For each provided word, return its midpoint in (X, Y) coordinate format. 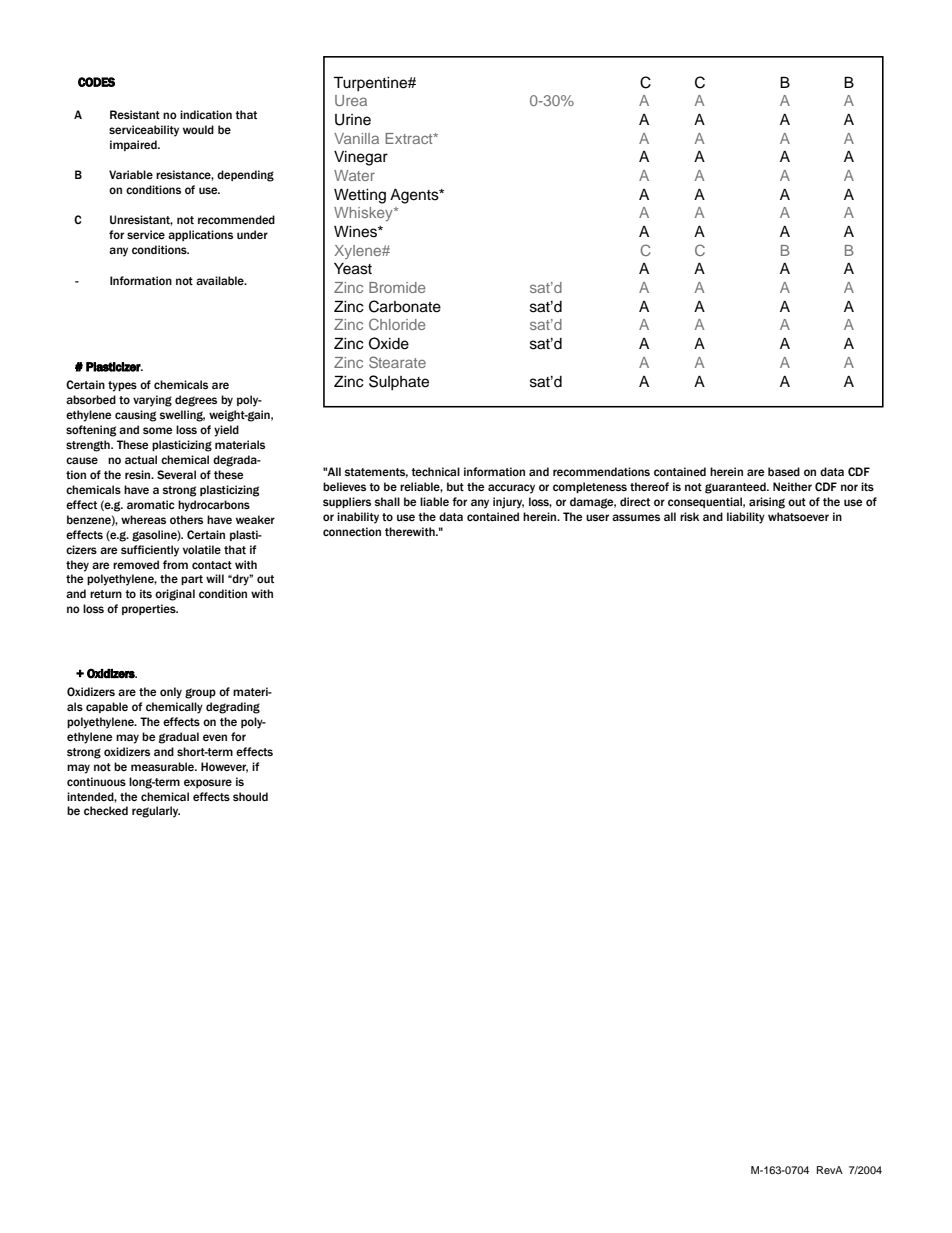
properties (150, 609)
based (784, 471)
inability (358, 518)
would (198, 129)
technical (435, 471)
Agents (415, 196)
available (221, 280)
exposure (208, 783)
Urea (351, 100)
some (157, 430)
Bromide (397, 287)
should (250, 796)
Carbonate (405, 306)
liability (746, 518)
